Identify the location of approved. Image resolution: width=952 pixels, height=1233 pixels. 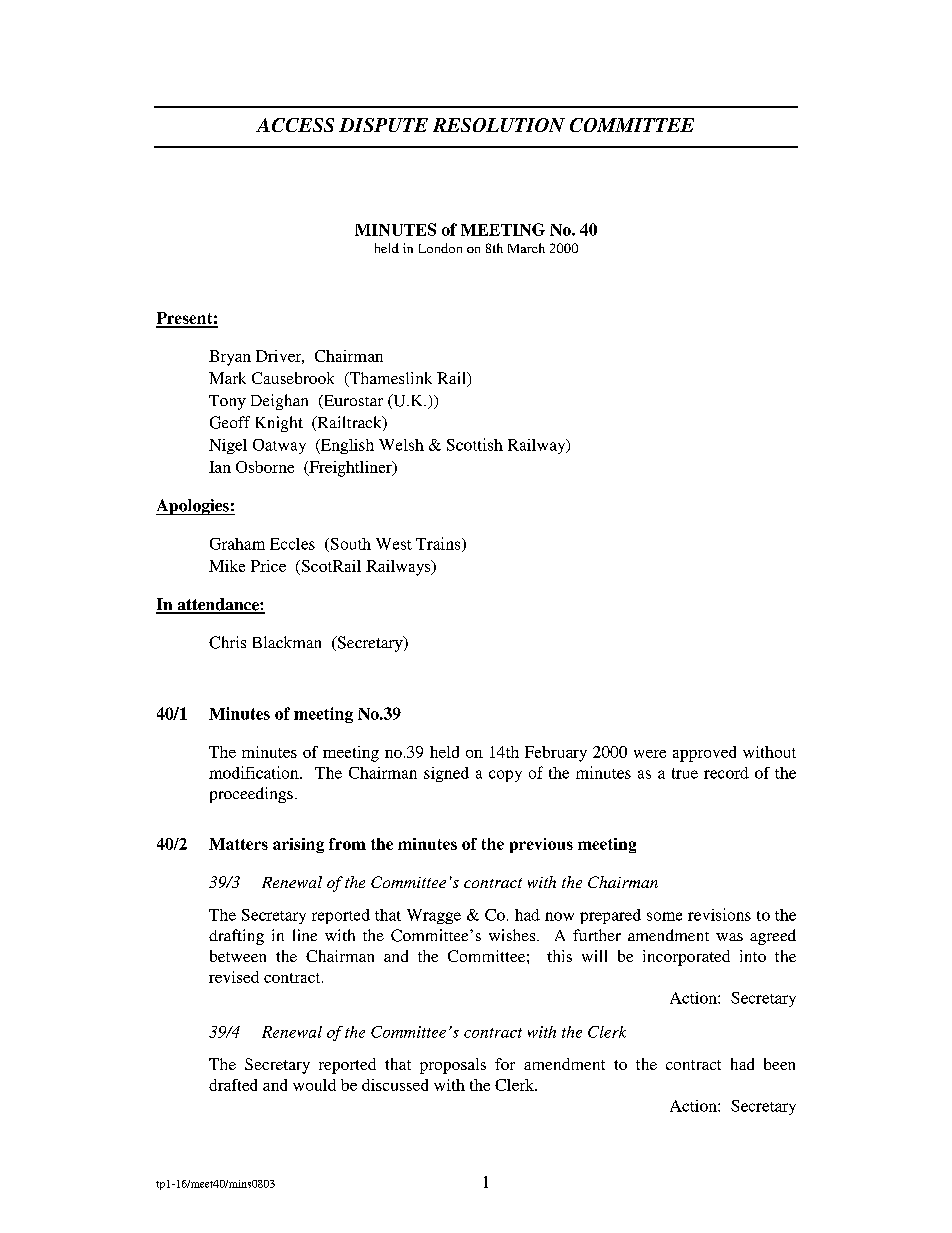
(704, 754).
